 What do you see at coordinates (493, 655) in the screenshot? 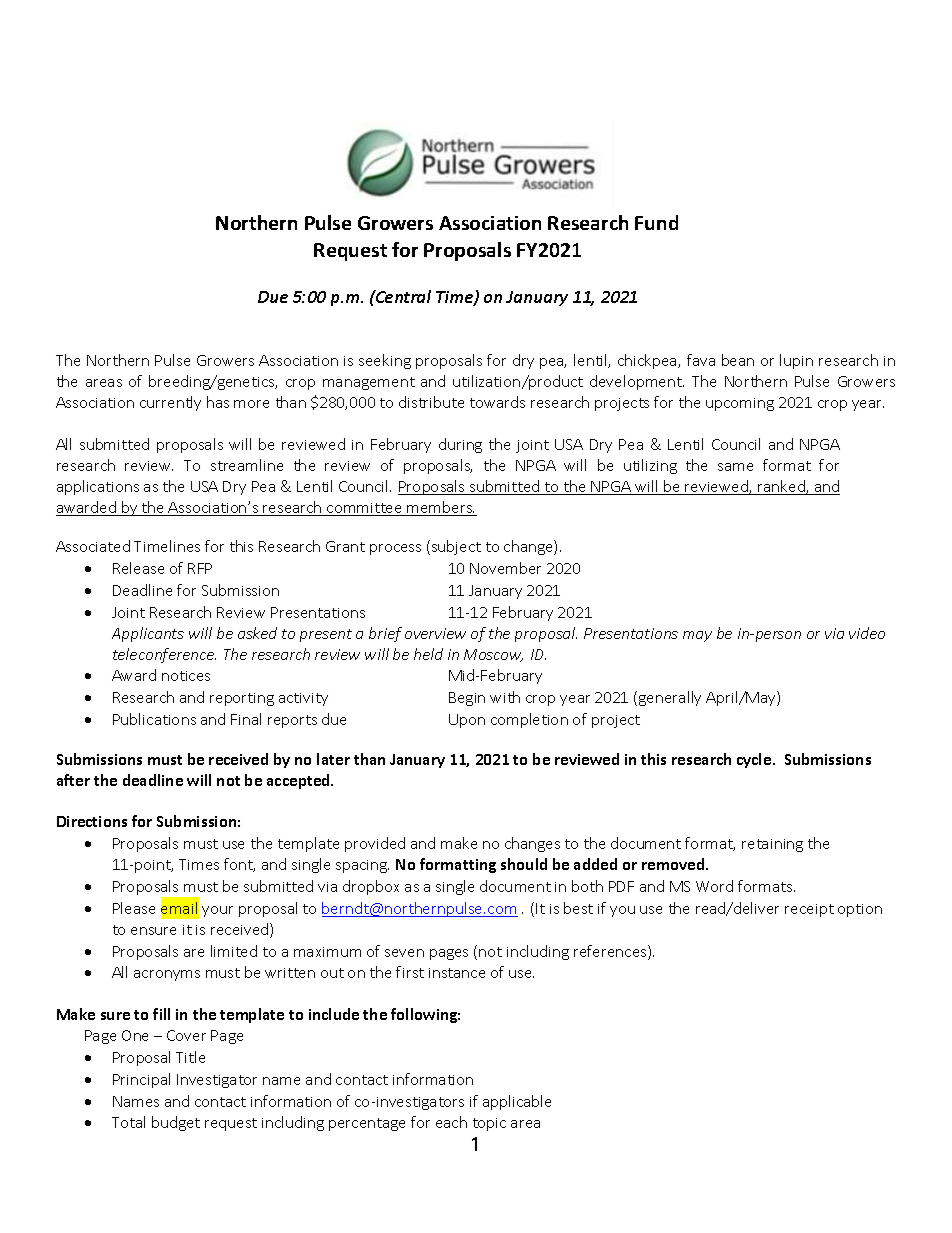
I see `Moscow` at bounding box center [493, 655].
